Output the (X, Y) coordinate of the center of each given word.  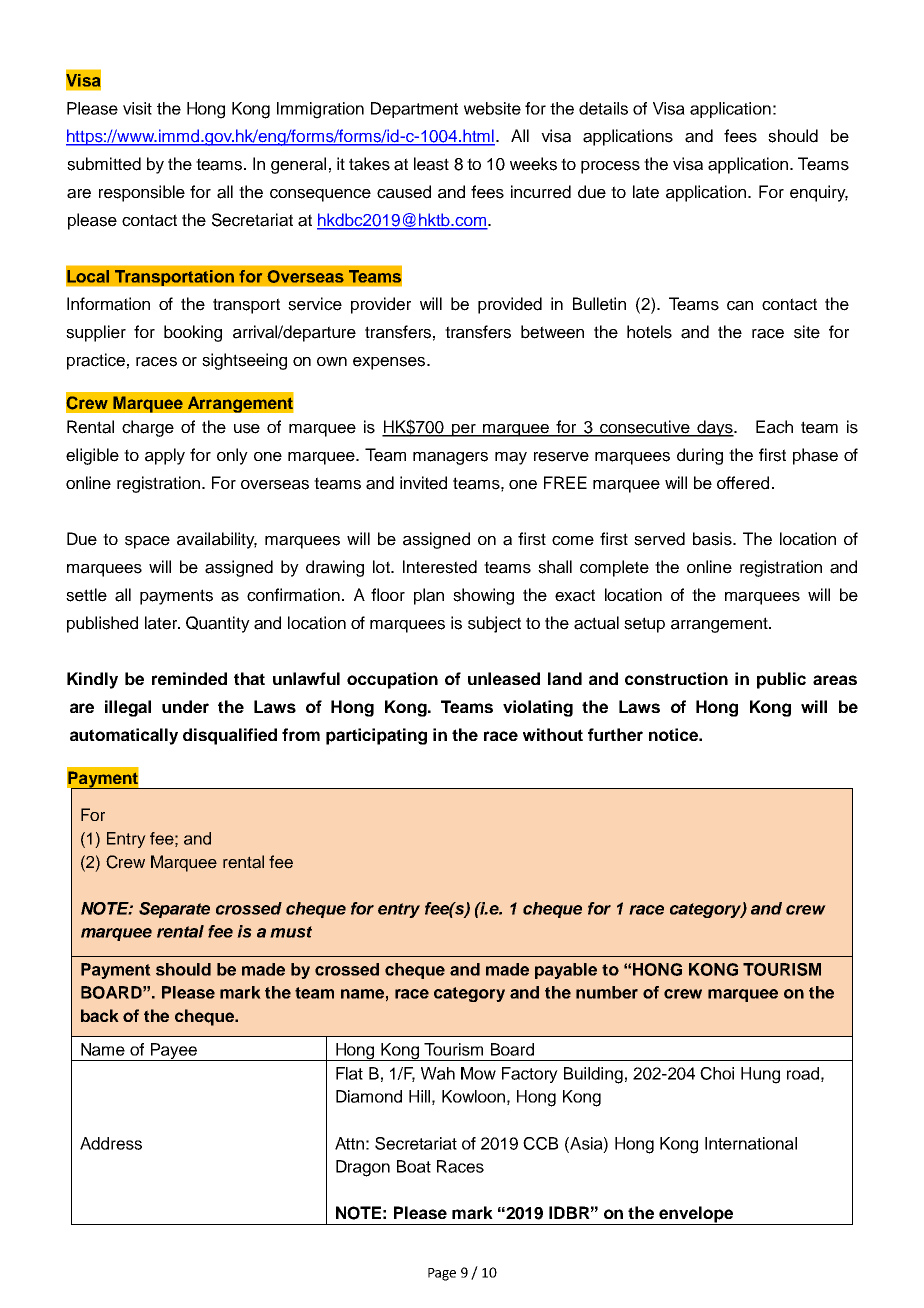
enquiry (819, 193)
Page (442, 1274)
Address (111, 1143)
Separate (174, 910)
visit (137, 108)
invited (423, 483)
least (431, 164)
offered (743, 483)
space (147, 542)
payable (566, 971)
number (607, 992)
